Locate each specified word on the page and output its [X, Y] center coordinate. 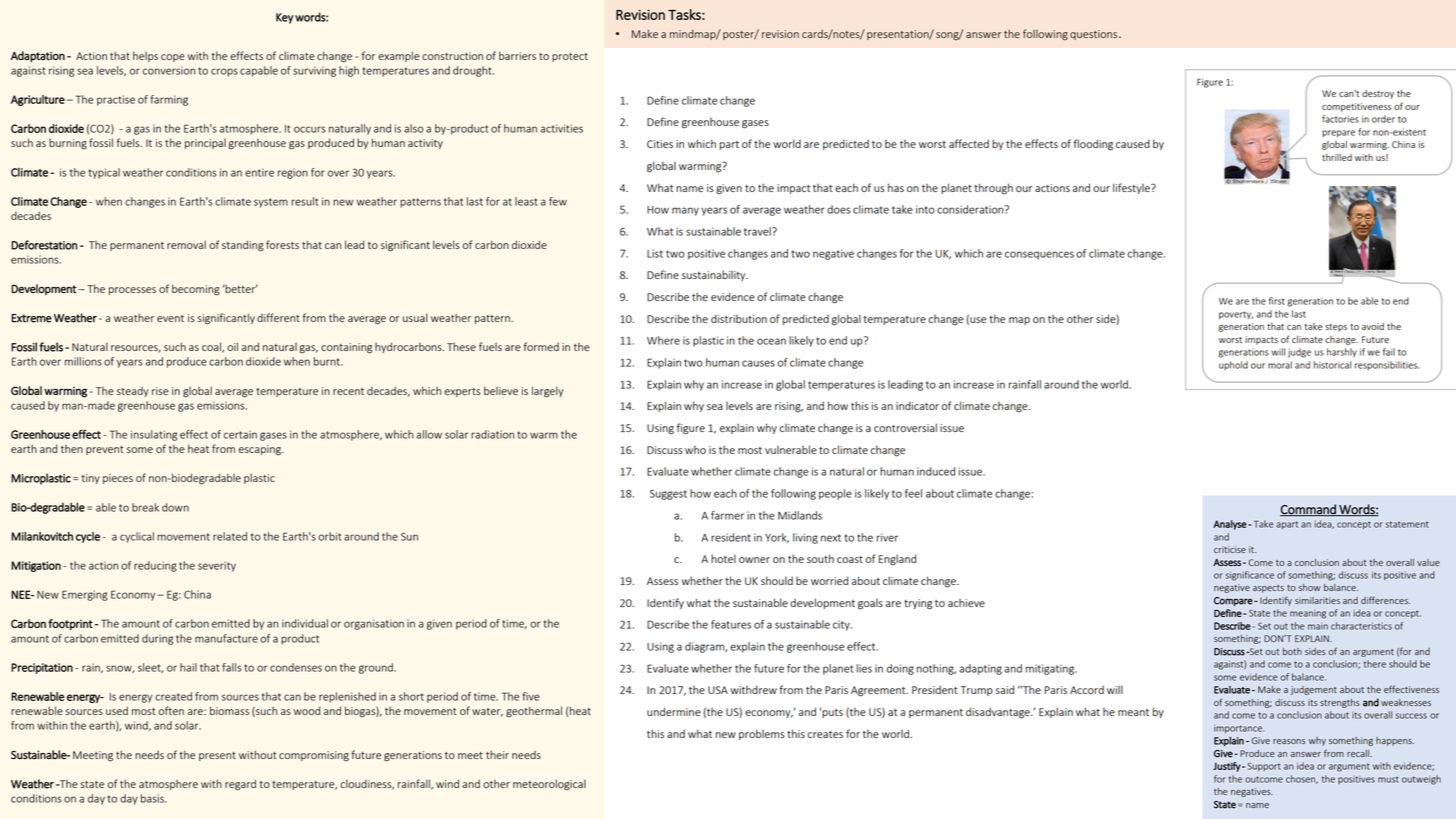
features [731, 624]
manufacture [226, 638]
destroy [1378, 94]
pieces [118, 479]
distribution [739, 318]
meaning [1308, 614]
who [695, 449]
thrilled [1337, 157]
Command [1309, 510]
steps [1336, 328]
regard [240, 785]
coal [212, 347]
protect [570, 57]
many [685, 211]
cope [173, 58]
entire [259, 172]
